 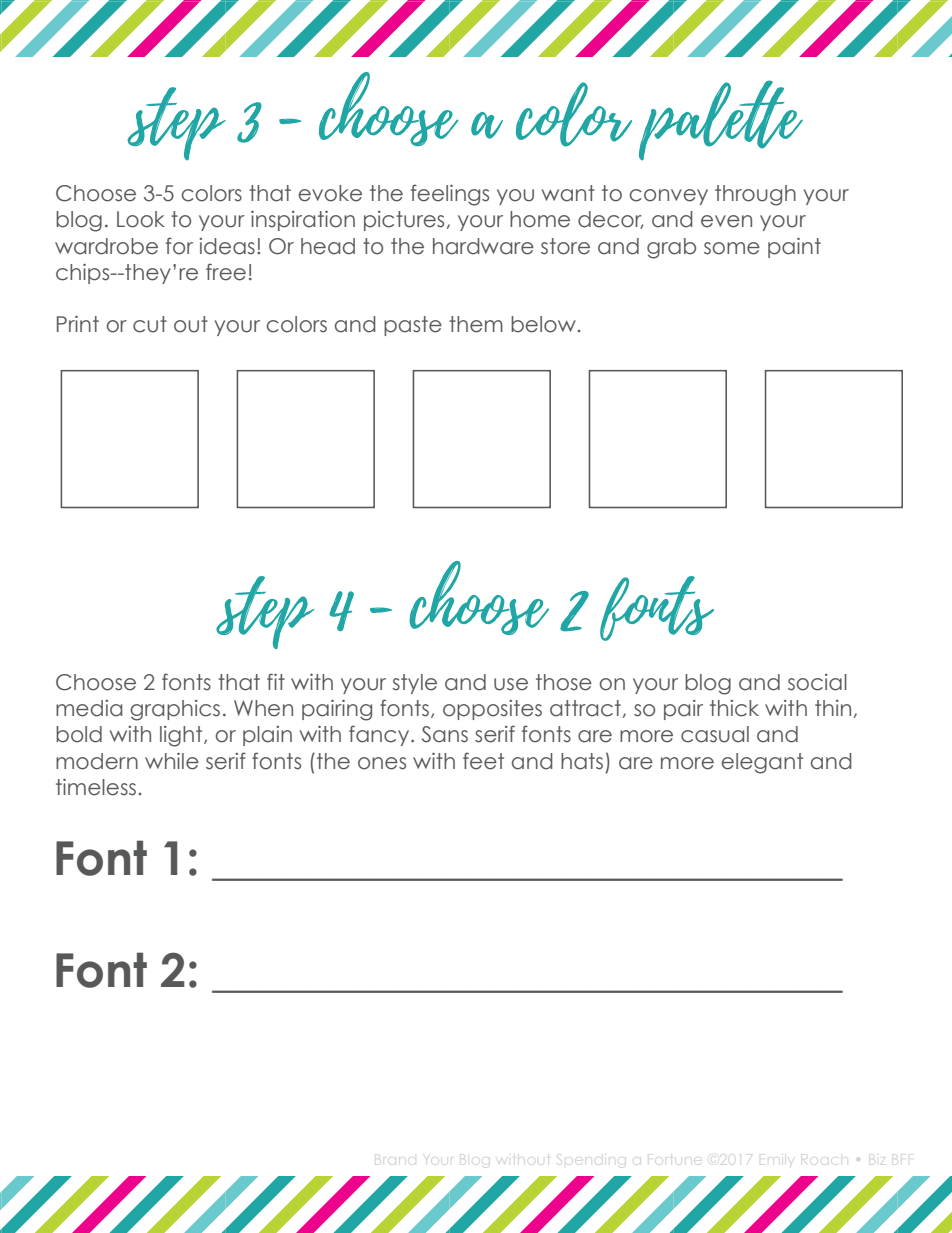 I want to click on while, so click(x=172, y=761).
